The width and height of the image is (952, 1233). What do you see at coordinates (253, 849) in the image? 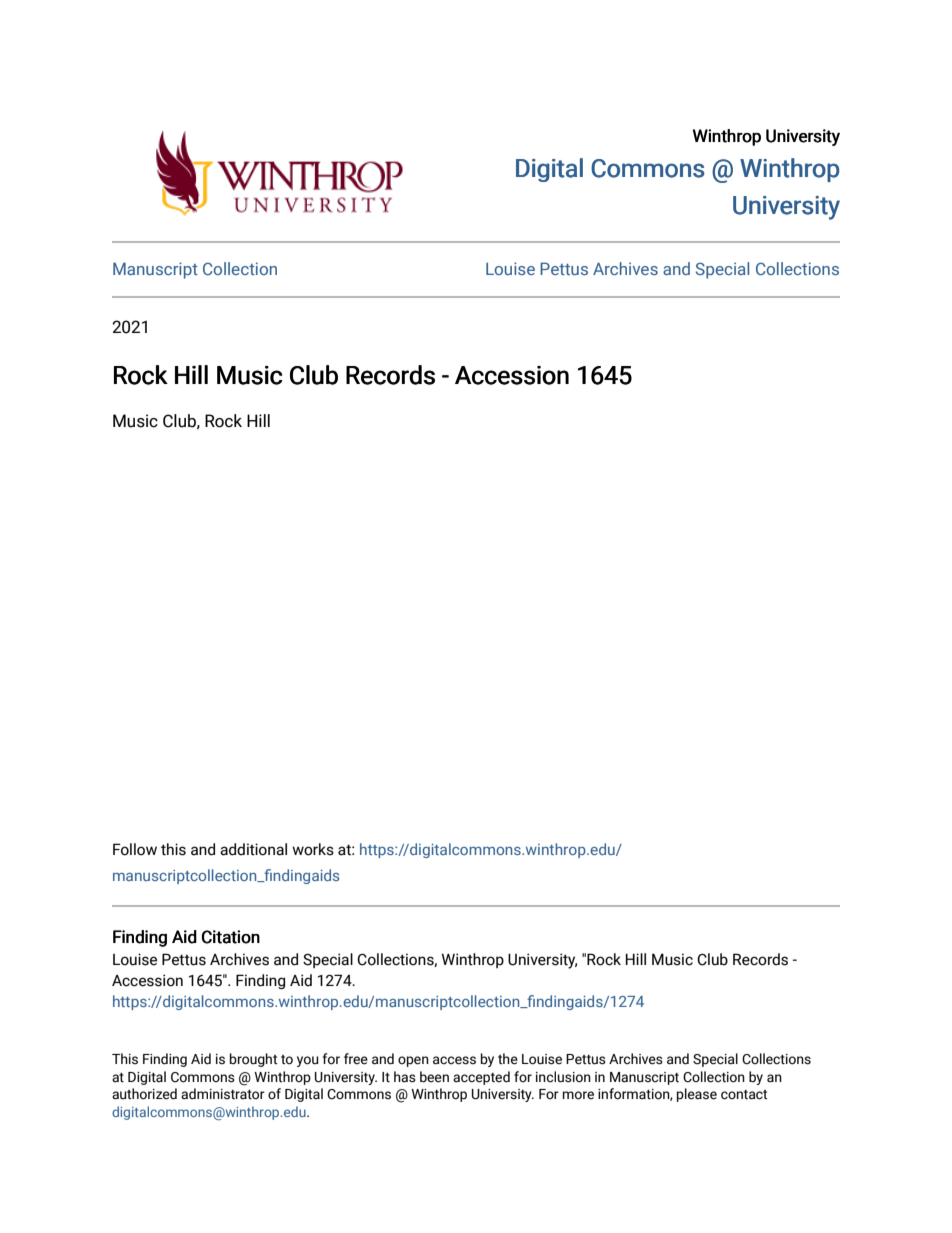
I see `additional` at bounding box center [253, 849].
